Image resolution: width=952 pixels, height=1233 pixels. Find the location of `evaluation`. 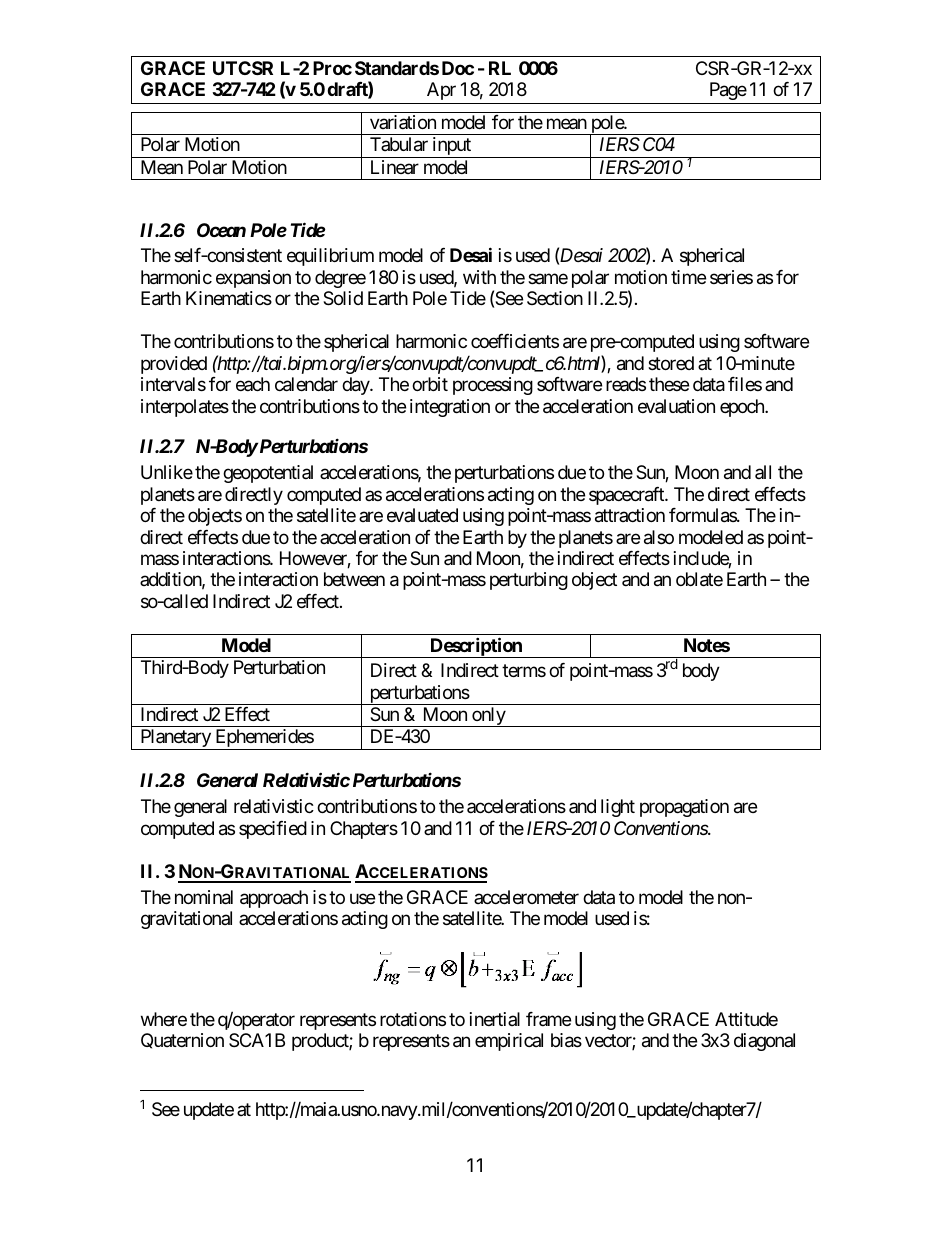

evaluation is located at coordinates (676, 406).
